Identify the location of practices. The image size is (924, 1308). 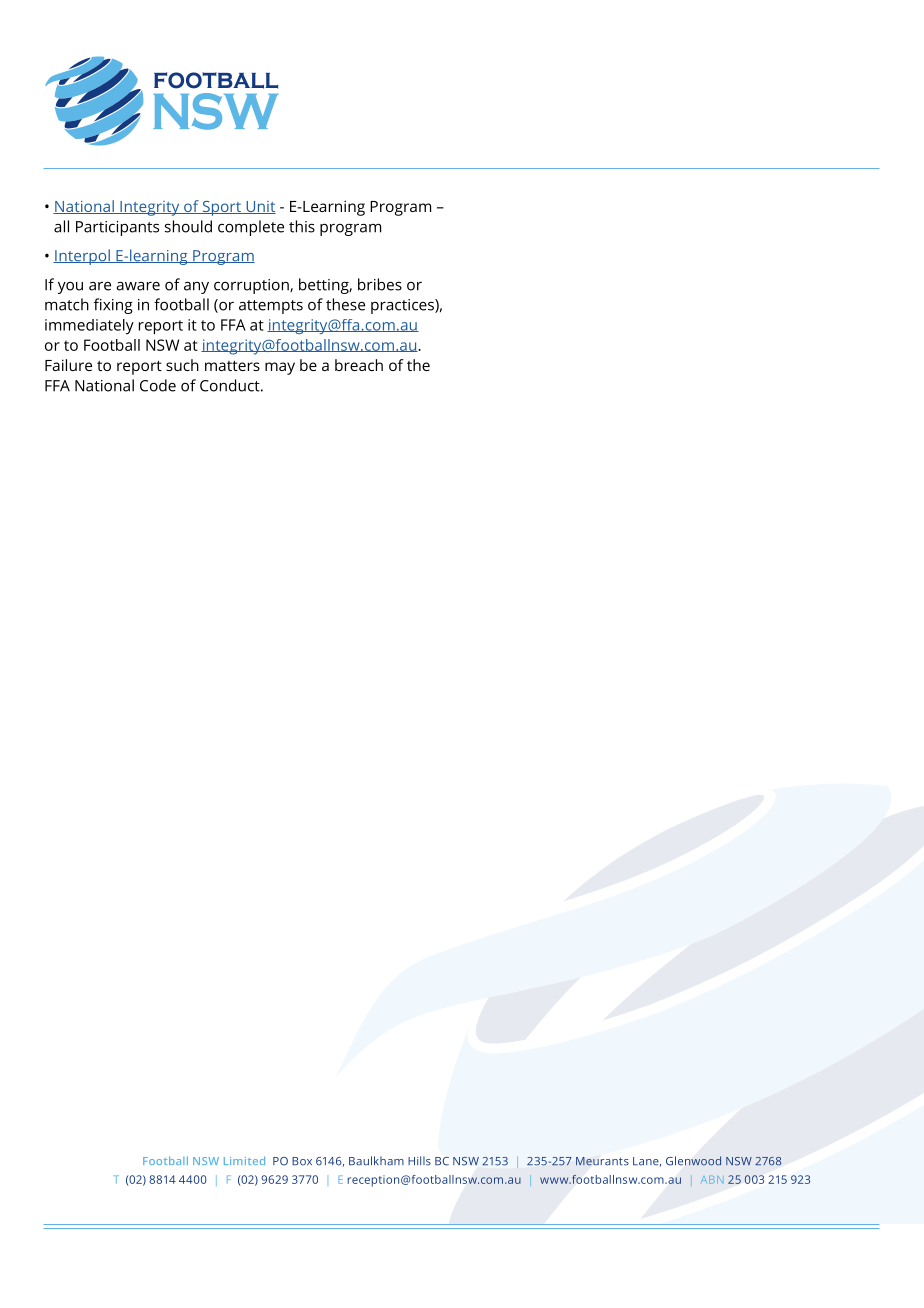
(403, 306).
